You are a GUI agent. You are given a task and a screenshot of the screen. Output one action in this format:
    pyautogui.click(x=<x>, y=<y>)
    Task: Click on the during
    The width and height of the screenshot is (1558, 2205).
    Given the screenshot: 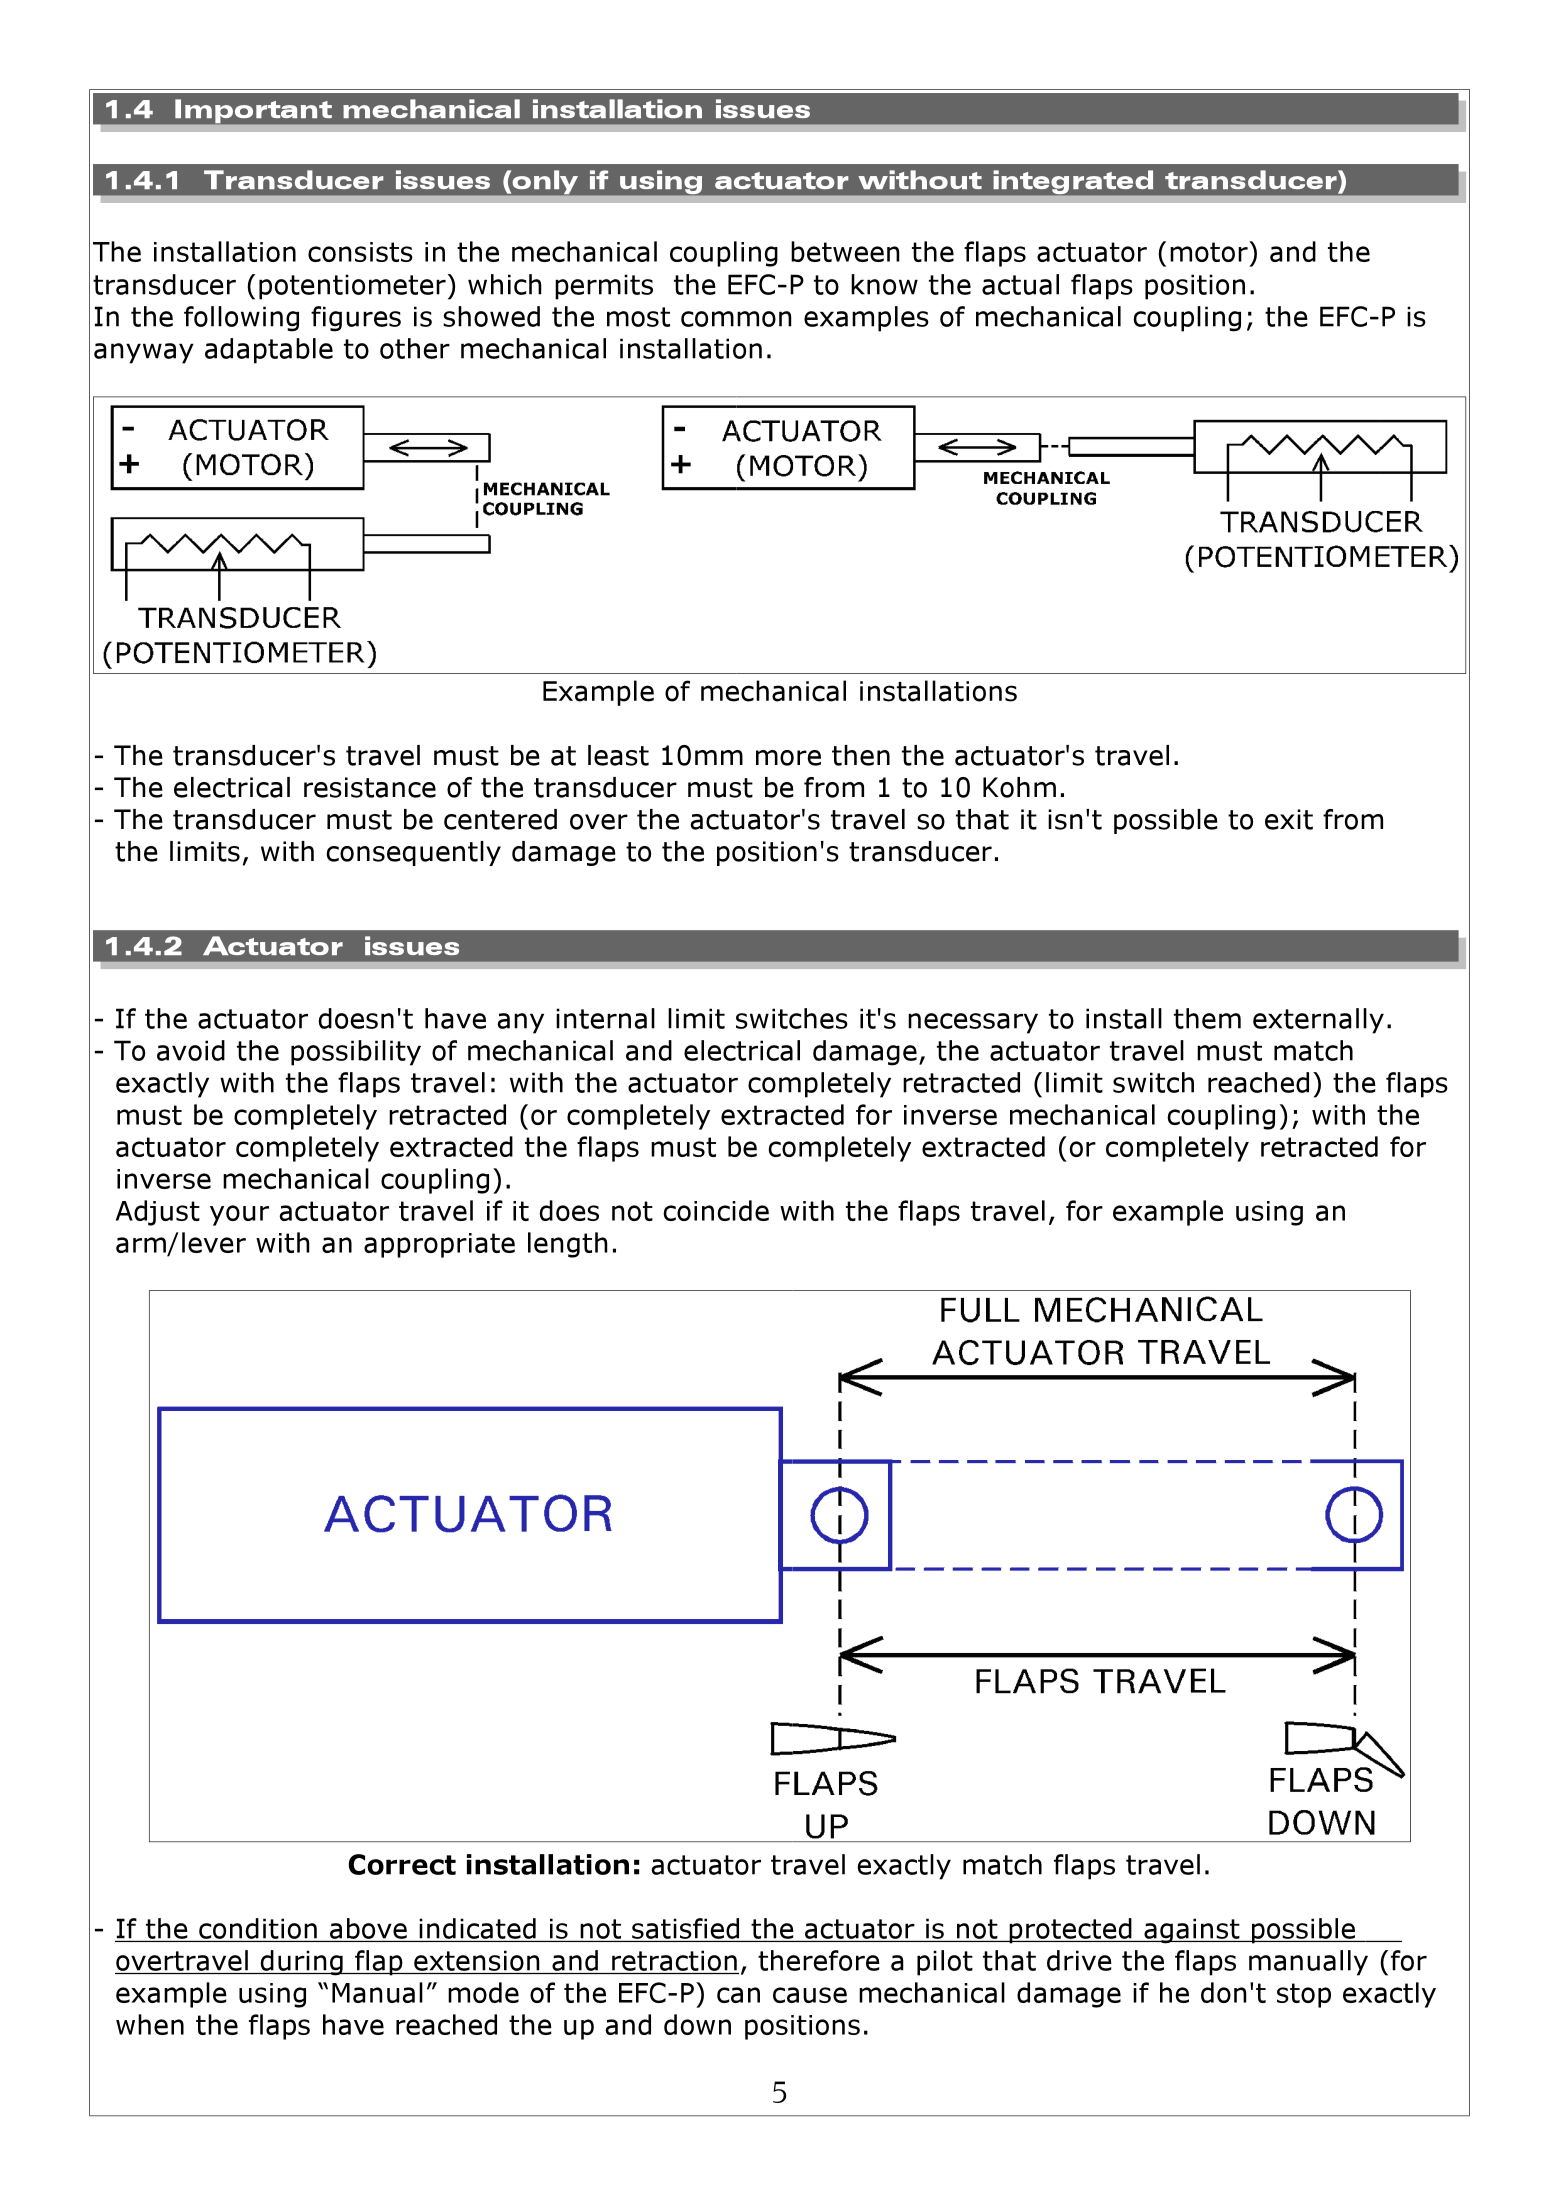 What is the action you would take?
    pyautogui.click(x=301, y=1963)
